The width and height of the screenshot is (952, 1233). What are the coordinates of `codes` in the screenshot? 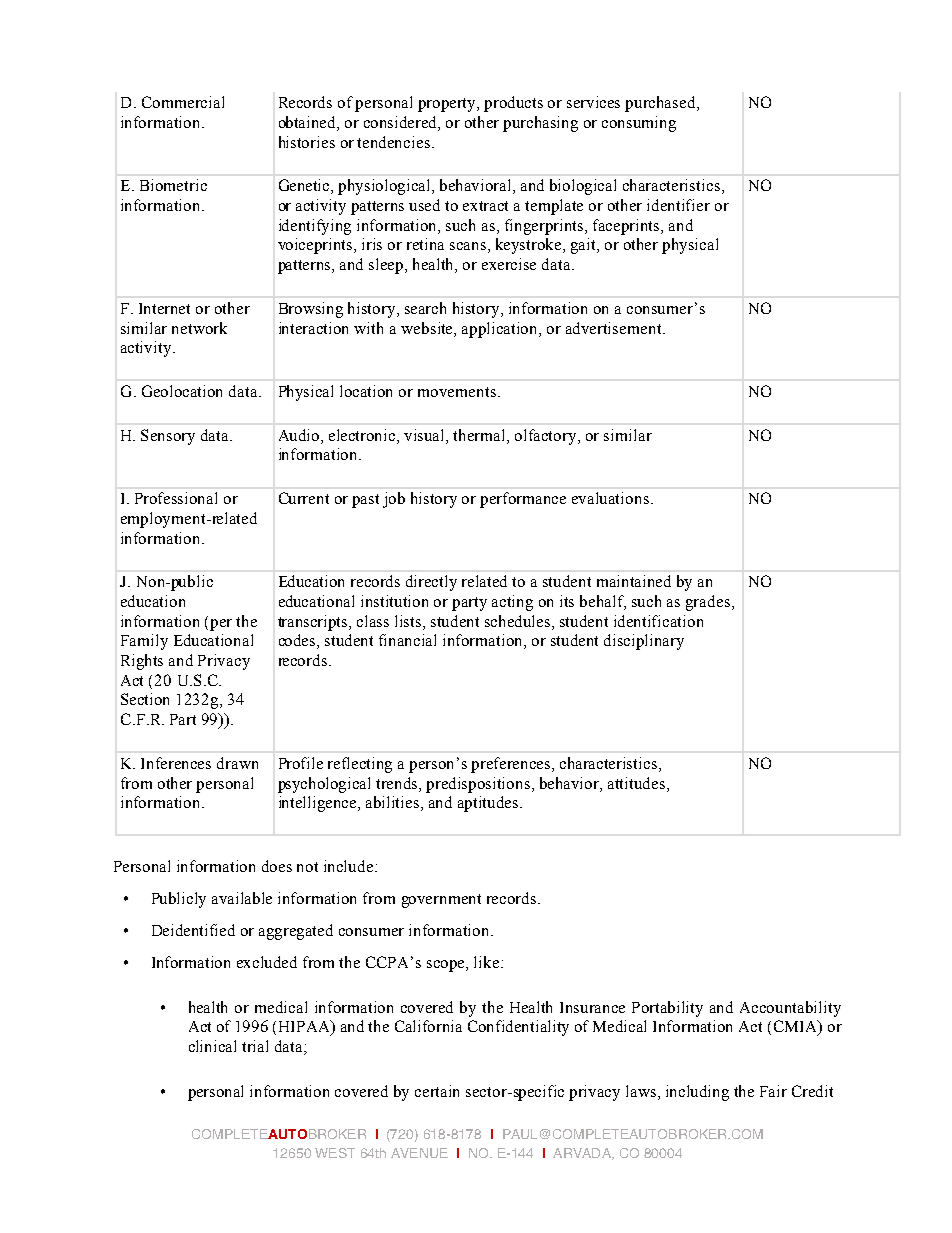 It's located at (298, 641).
